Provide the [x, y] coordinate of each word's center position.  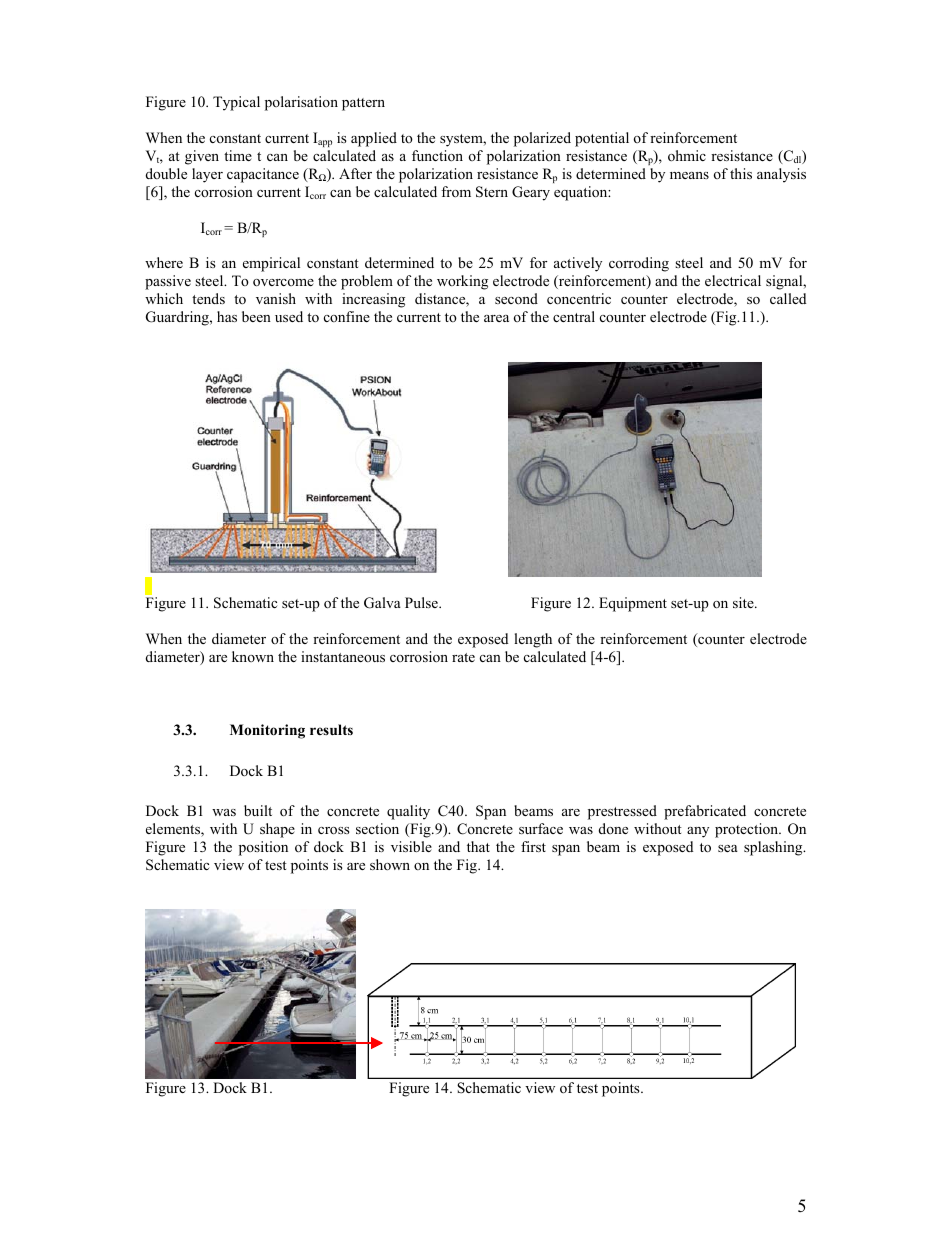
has [227, 316]
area [496, 318]
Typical [236, 103]
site [744, 602]
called [788, 298]
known [253, 656]
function [437, 155]
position [263, 848]
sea [728, 848]
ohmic [687, 155]
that [478, 846]
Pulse [422, 602]
